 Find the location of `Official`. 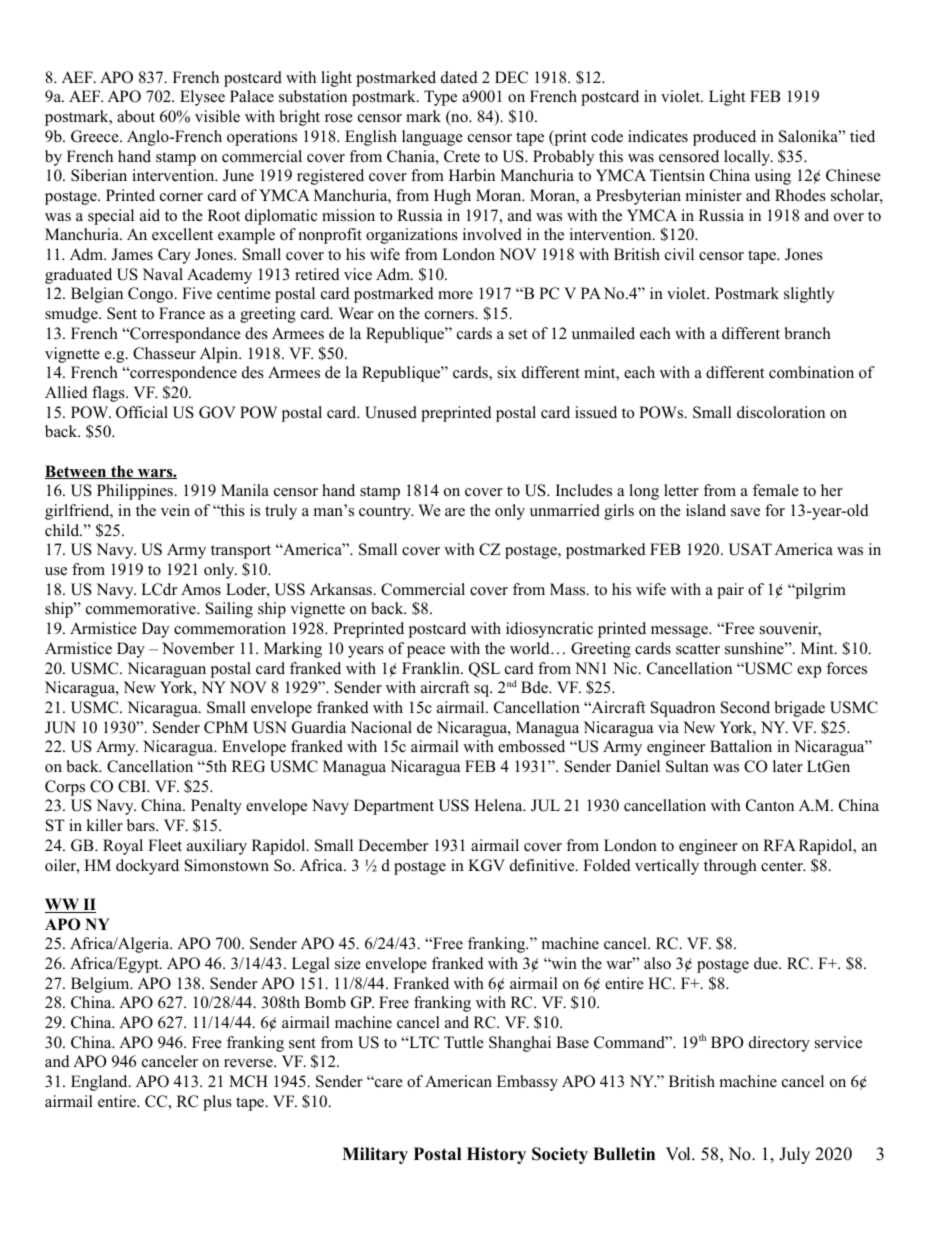

Official is located at coordinates (142, 412).
